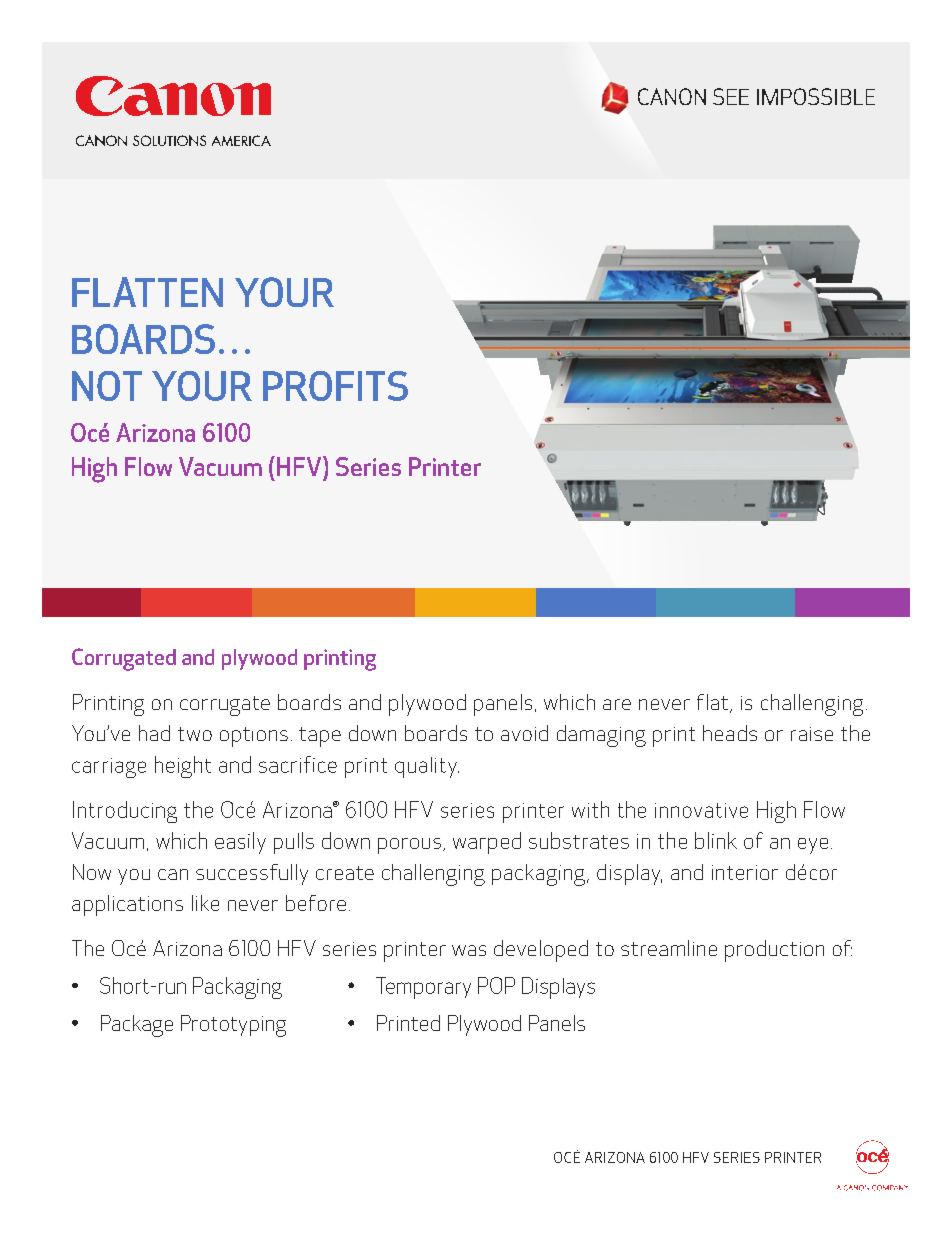  I want to click on two, so click(195, 734).
